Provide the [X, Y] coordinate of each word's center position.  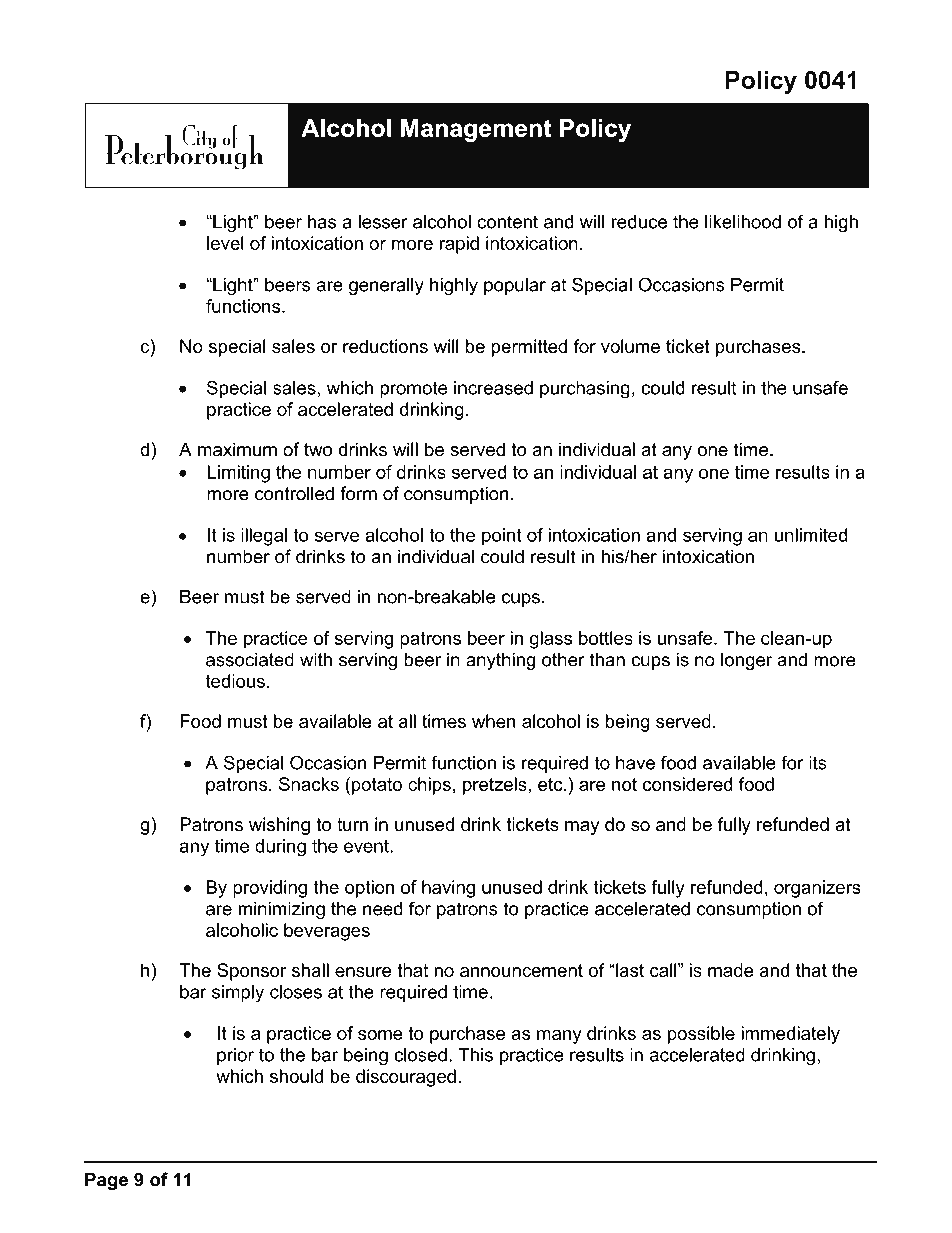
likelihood [743, 221]
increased [493, 388]
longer [746, 661]
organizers [817, 889]
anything [501, 661]
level [225, 243]
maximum [237, 449]
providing [270, 889]
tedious [235, 681]
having [448, 889]
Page [106, 1181]
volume [630, 346]
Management [476, 130]
